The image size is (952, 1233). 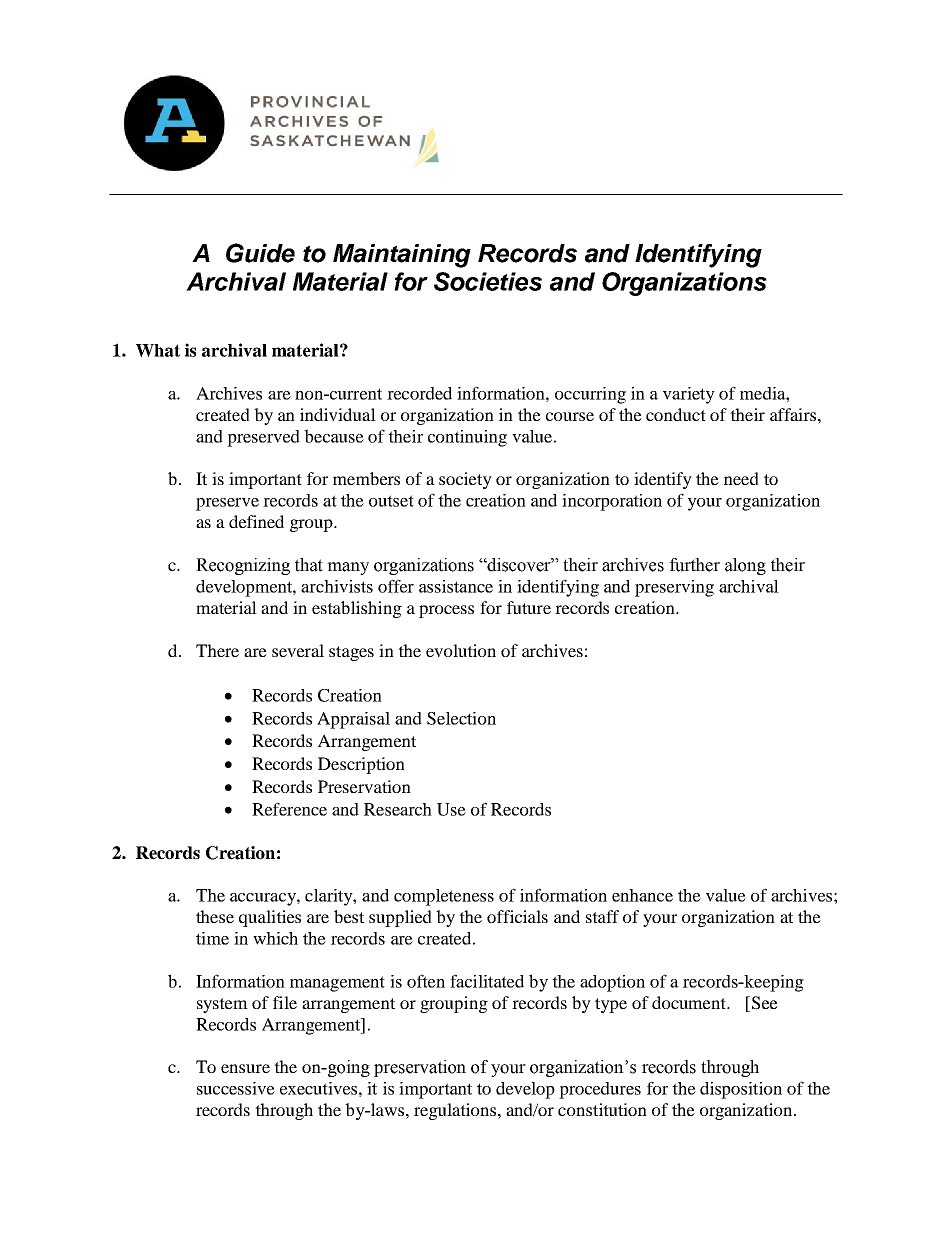 What do you see at coordinates (461, 650) in the screenshot?
I see `evolution` at bounding box center [461, 650].
